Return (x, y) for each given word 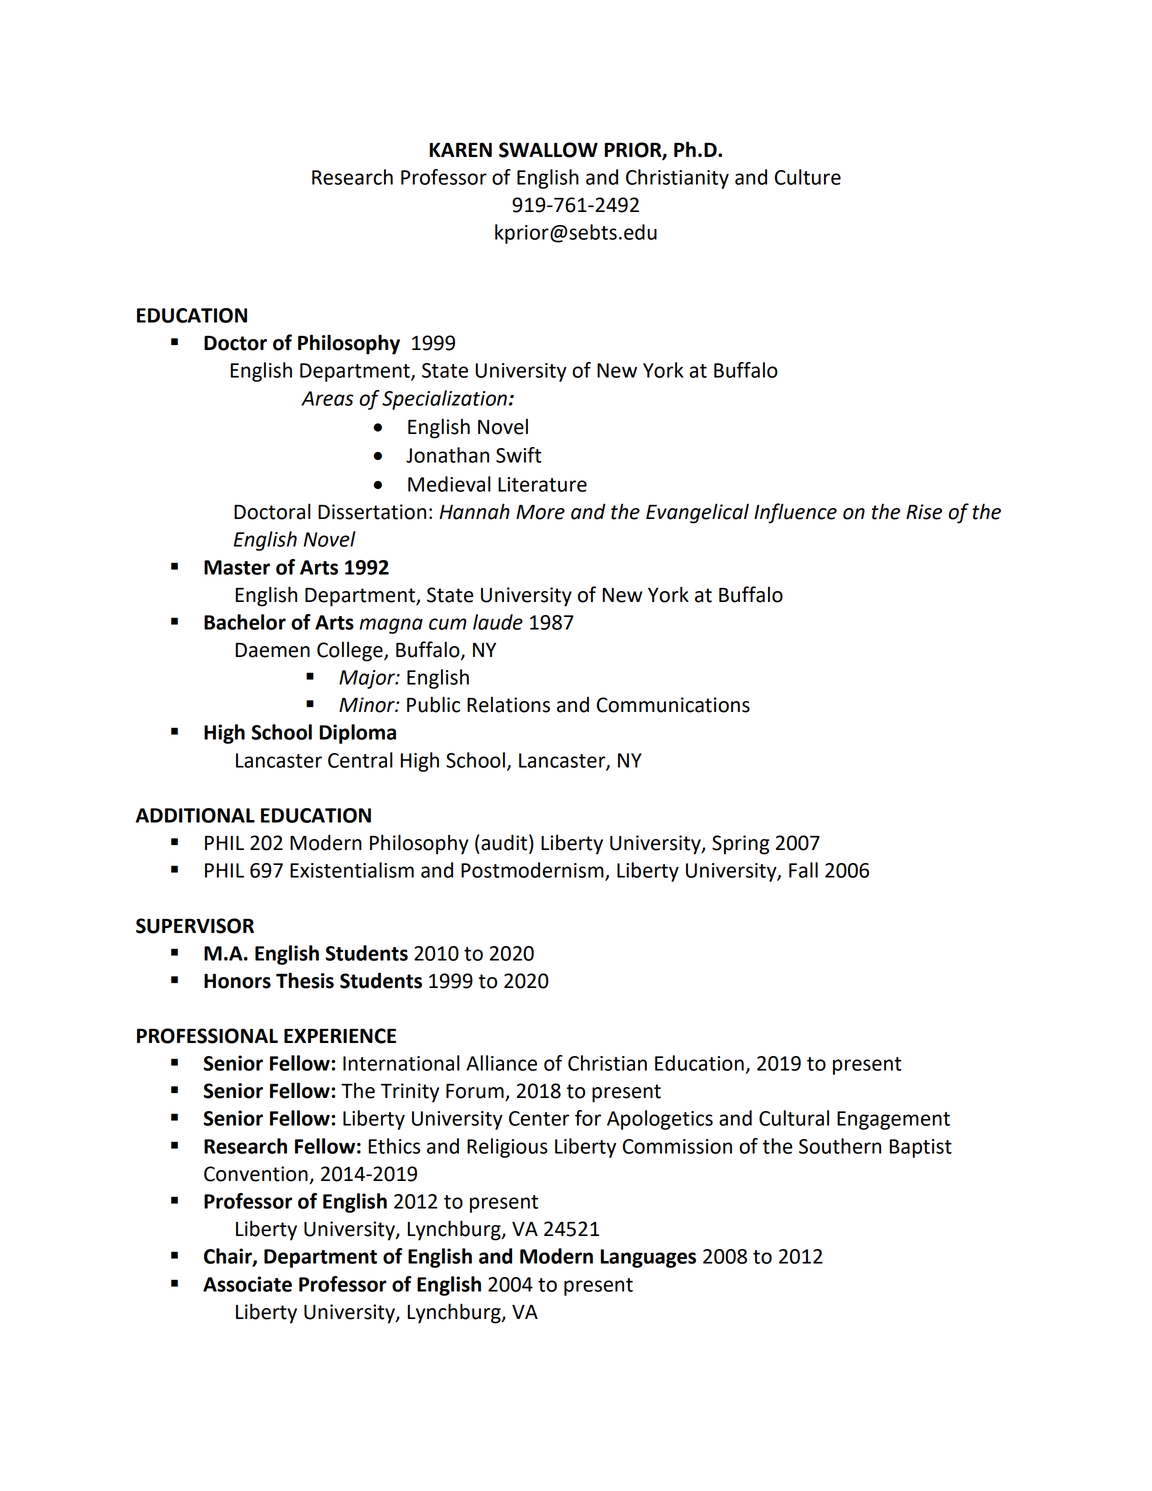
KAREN (461, 150)
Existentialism (352, 870)
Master (237, 567)
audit (505, 843)
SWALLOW (548, 150)
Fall (803, 870)
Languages (648, 1258)
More (540, 512)
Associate (247, 1284)
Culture (808, 177)
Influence (795, 513)
